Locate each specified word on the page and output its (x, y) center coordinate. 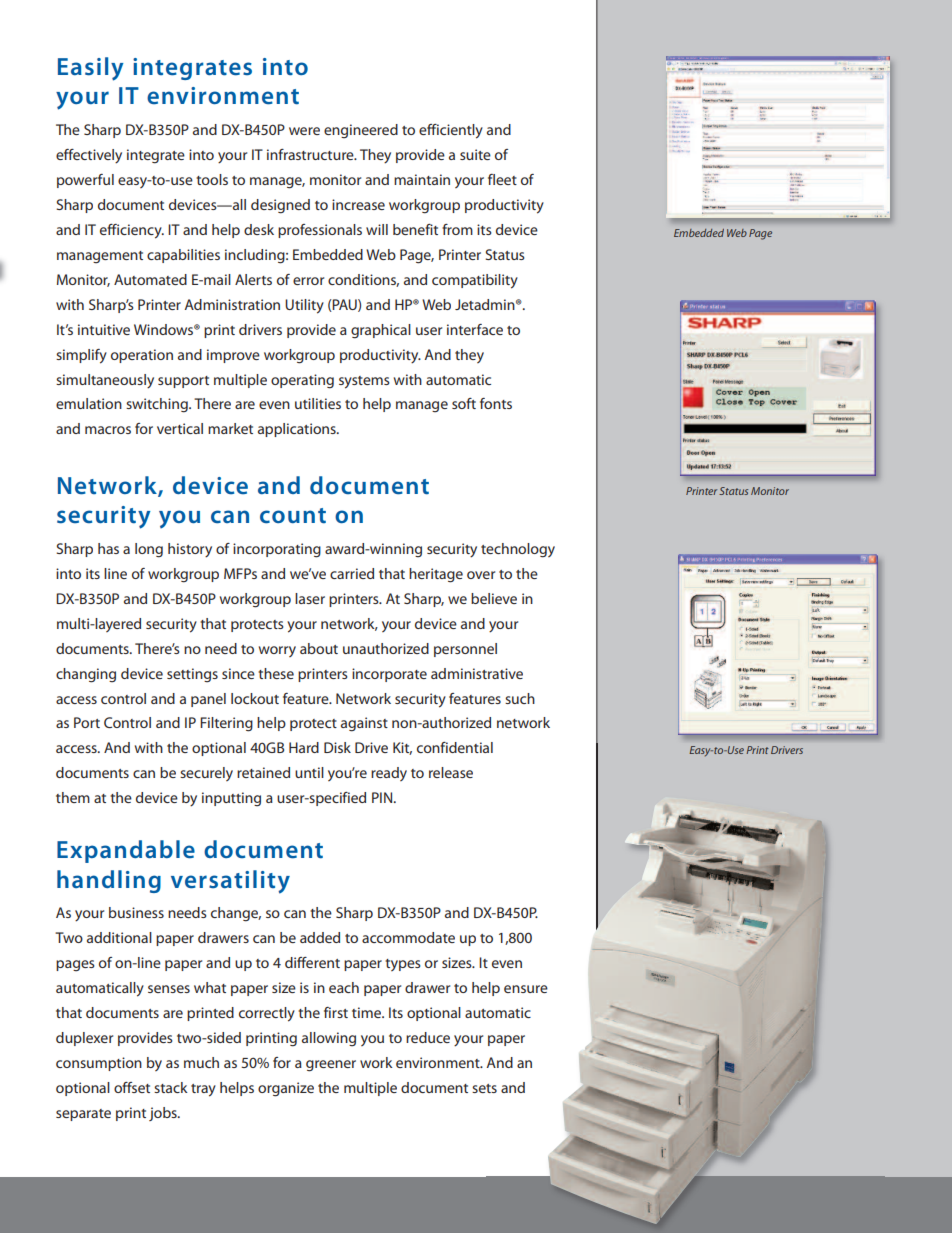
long (149, 550)
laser (310, 598)
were (304, 131)
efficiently (451, 131)
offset (132, 1087)
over (481, 575)
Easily (91, 69)
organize (286, 1089)
